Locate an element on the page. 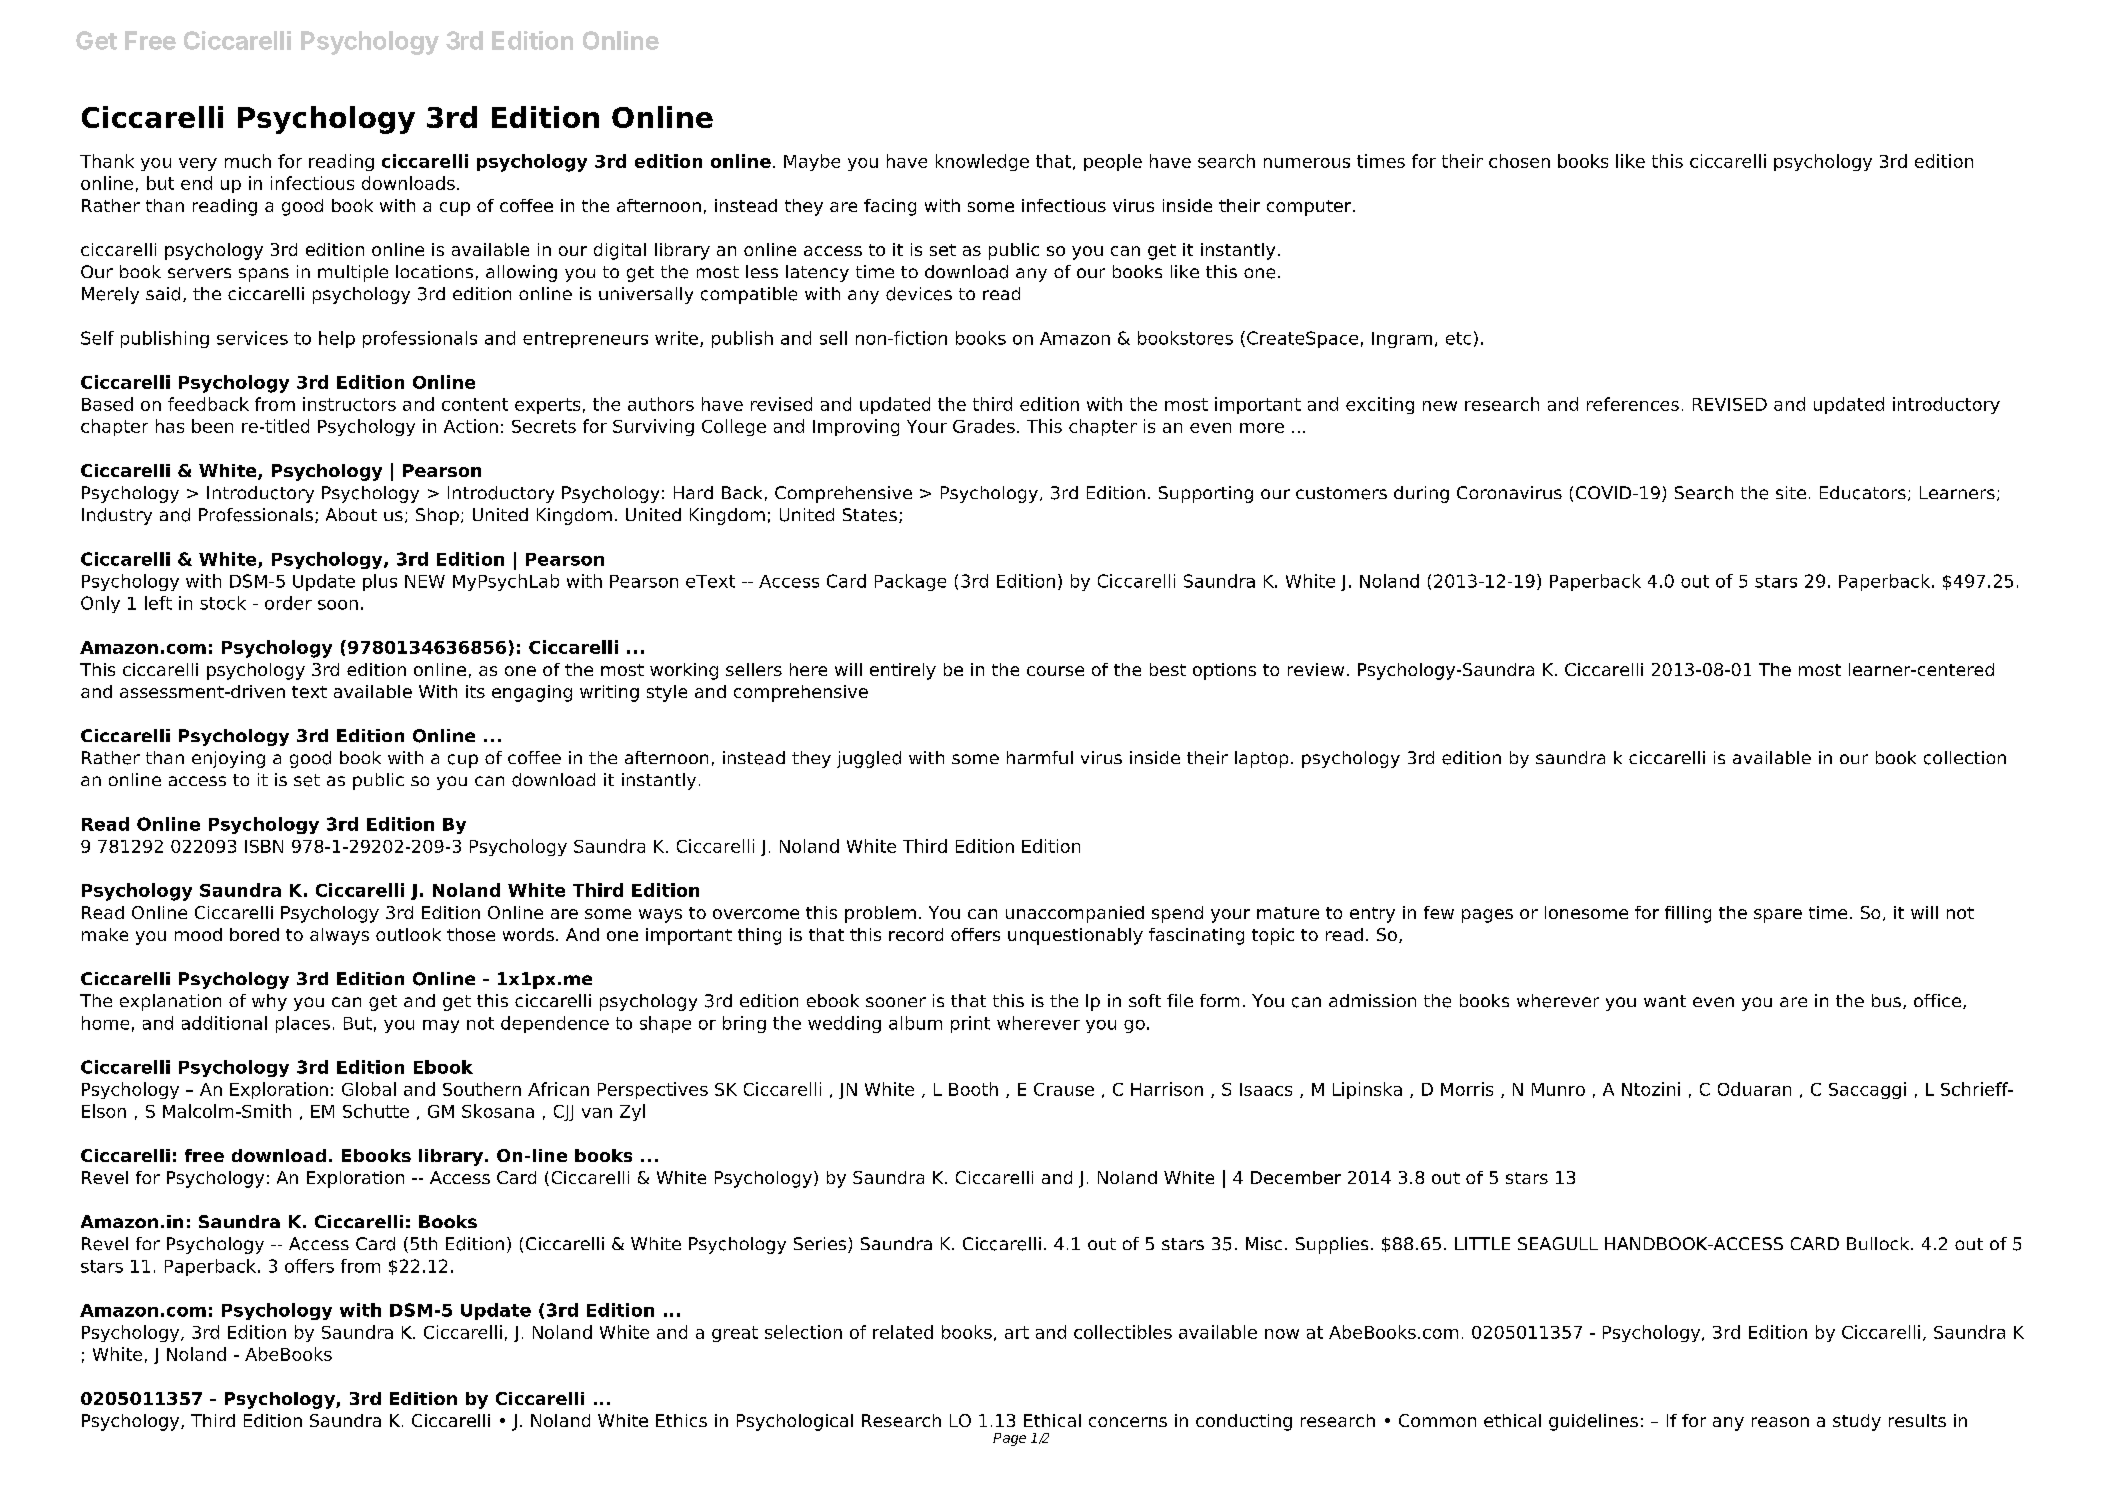 The height and width of the document is (1488, 2105). chosen is located at coordinates (1519, 161).
